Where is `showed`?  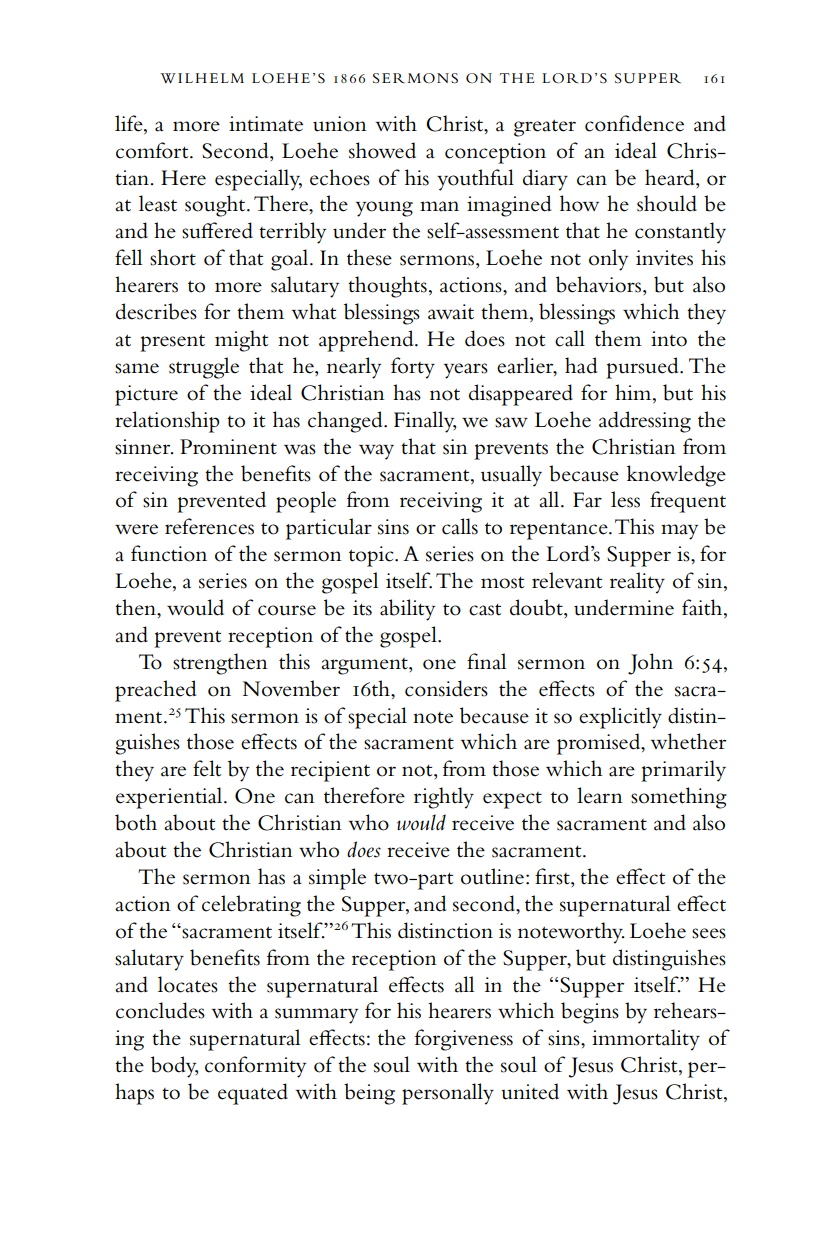
showed is located at coordinates (382, 150).
